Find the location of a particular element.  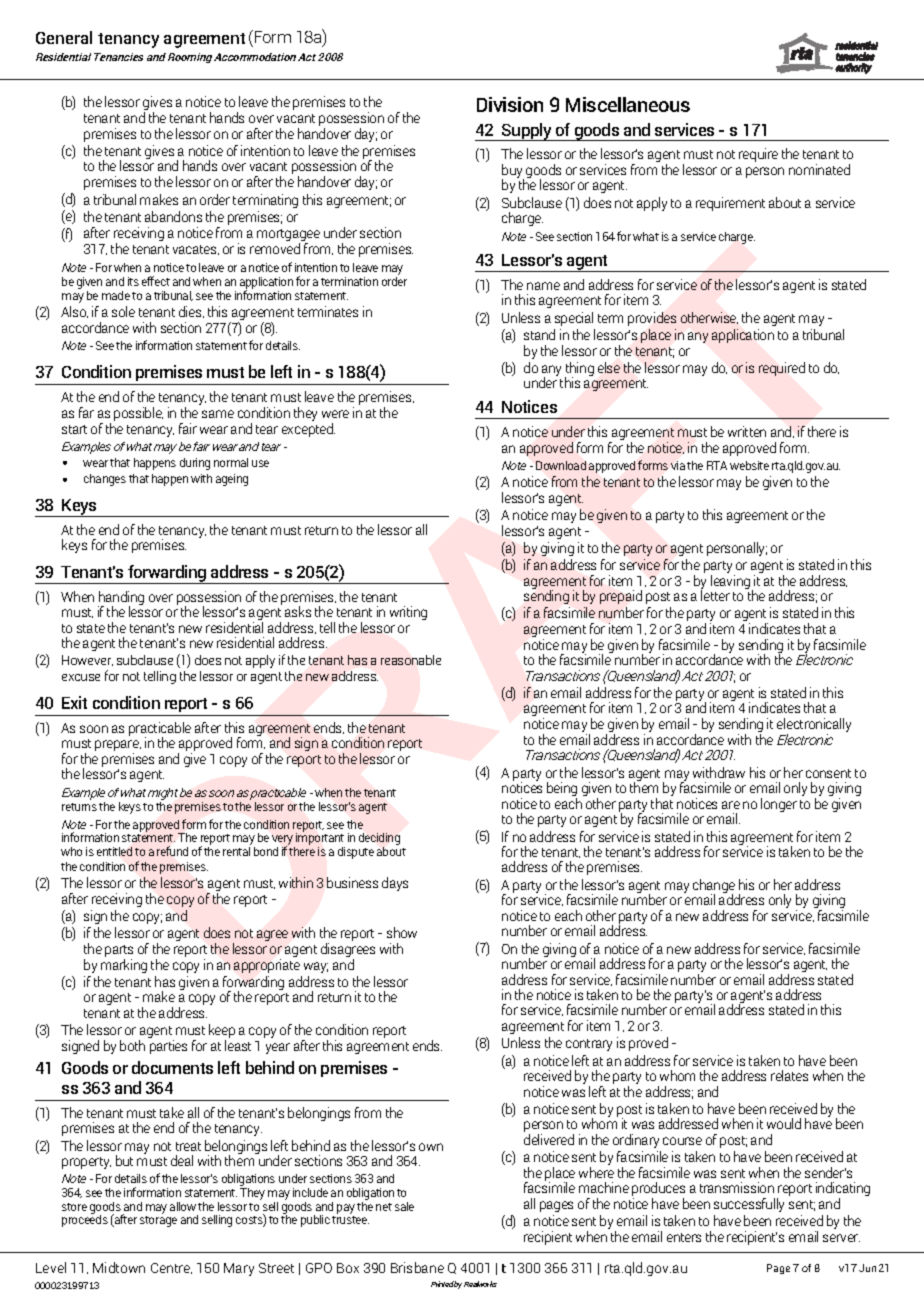

General is located at coordinates (64, 37).
